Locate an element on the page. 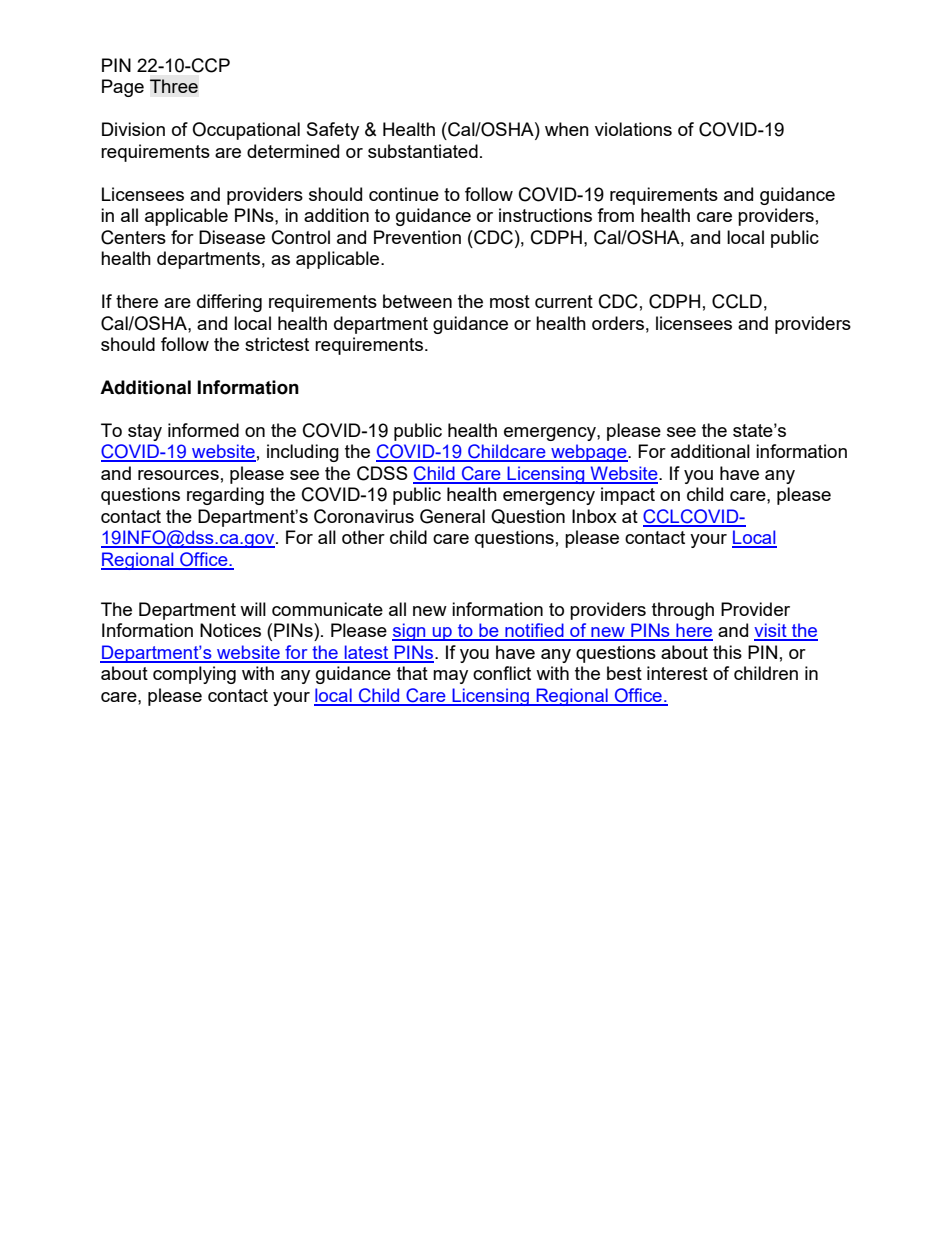  impact is located at coordinates (628, 496).
